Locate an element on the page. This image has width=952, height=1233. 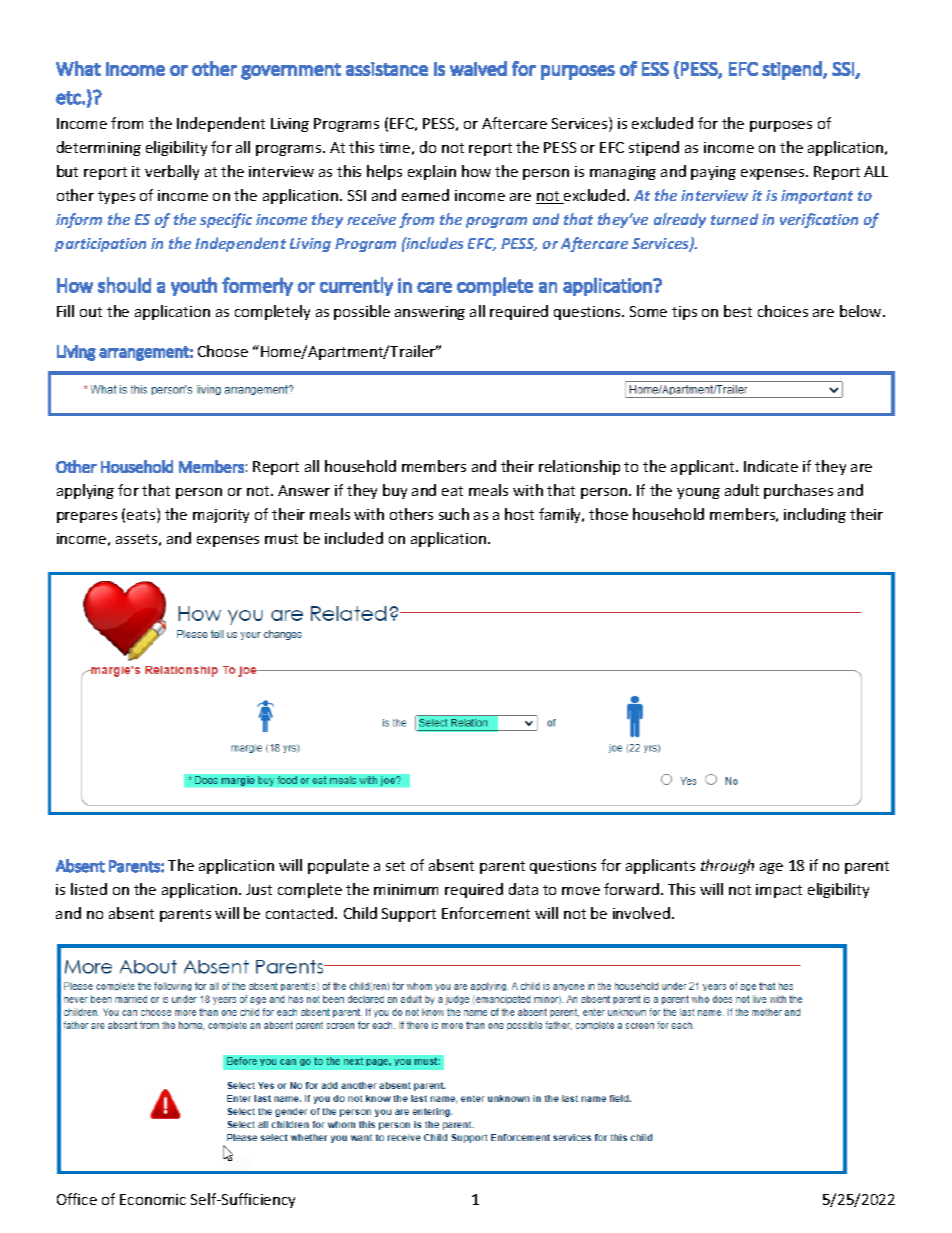
paying is located at coordinates (713, 173).
